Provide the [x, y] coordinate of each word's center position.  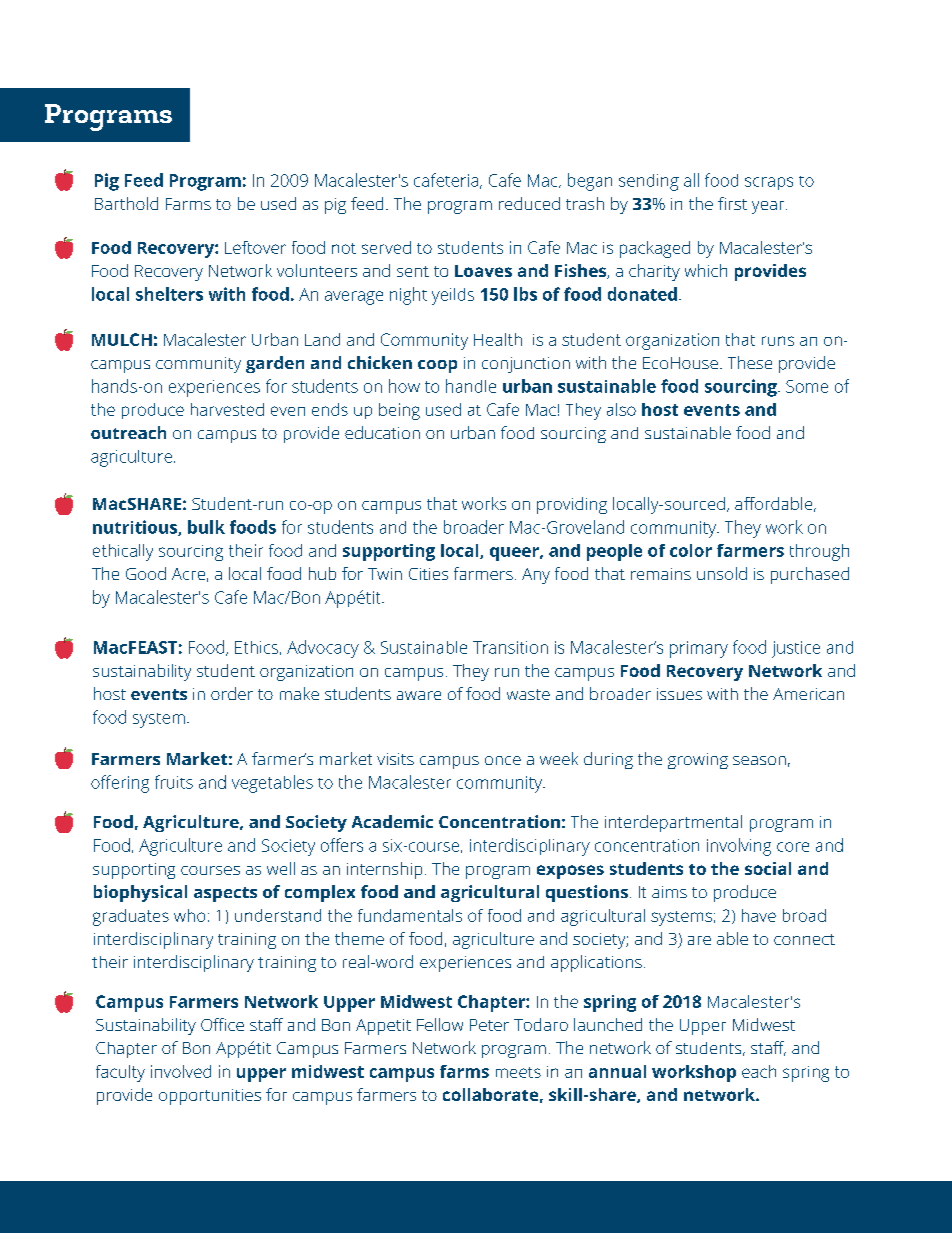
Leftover [255, 247]
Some [807, 386]
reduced [529, 203]
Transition [510, 647]
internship [384, 870]
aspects [225, 894]
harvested [227, 409]
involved [181, 1071]
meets [518, 1072]
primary [699, 649]
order [232, 693]
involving [739, 847]
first [732, 203]
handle [471, 386]
